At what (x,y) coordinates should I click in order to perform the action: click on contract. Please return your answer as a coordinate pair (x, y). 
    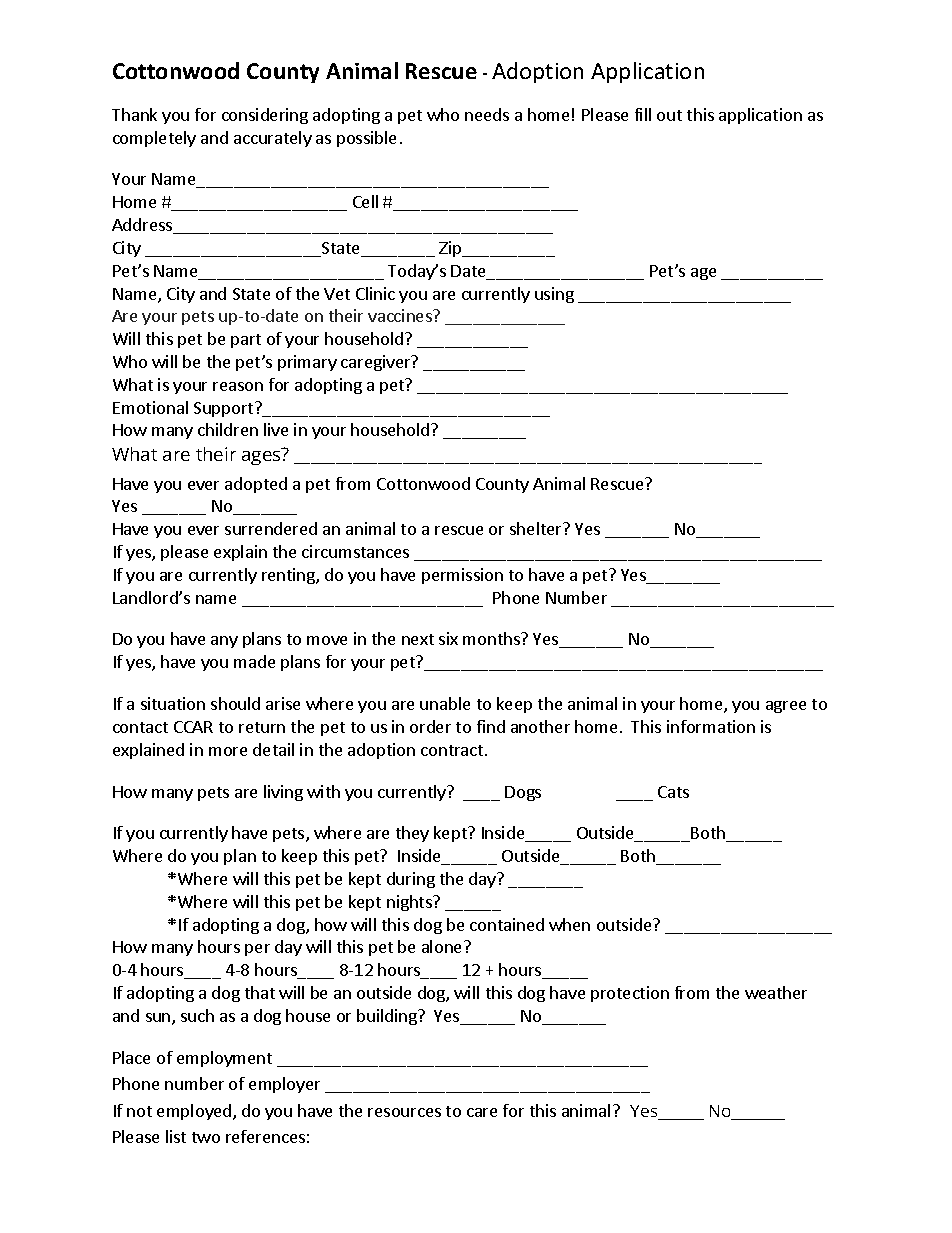
    Looking at the image, I should click on (453, 750).
